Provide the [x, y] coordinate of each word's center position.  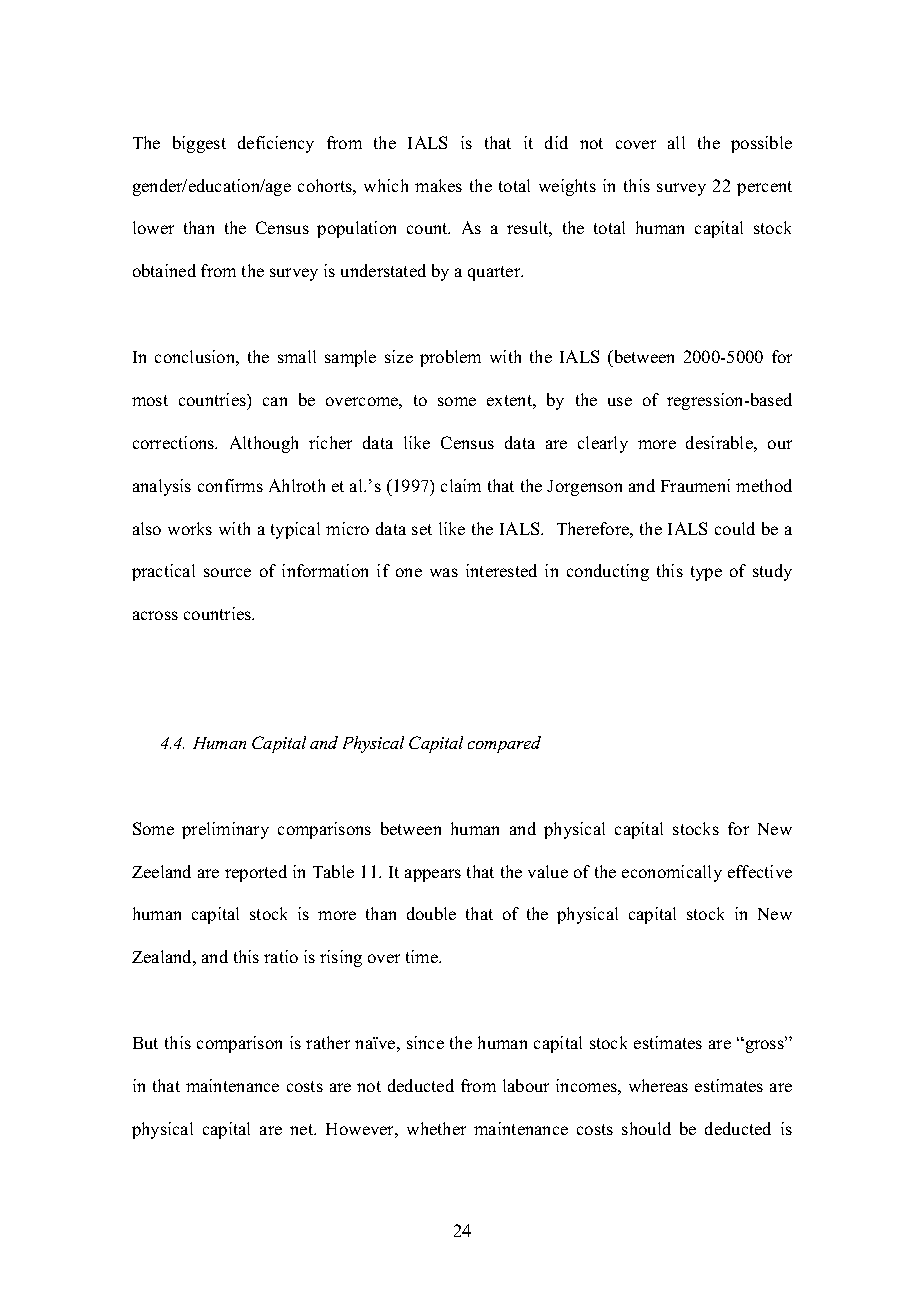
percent [764, 188]
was [444, 572]
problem [450, 358]
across [155, 615]
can [275, 401]
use [620, 401]
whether [436, 1128]
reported [256, 873]
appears [433, 875]
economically [672, 873]
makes [438, 185]
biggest [199, 144]
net [303, 1129]
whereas [658, 1085]
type [706, 573]
